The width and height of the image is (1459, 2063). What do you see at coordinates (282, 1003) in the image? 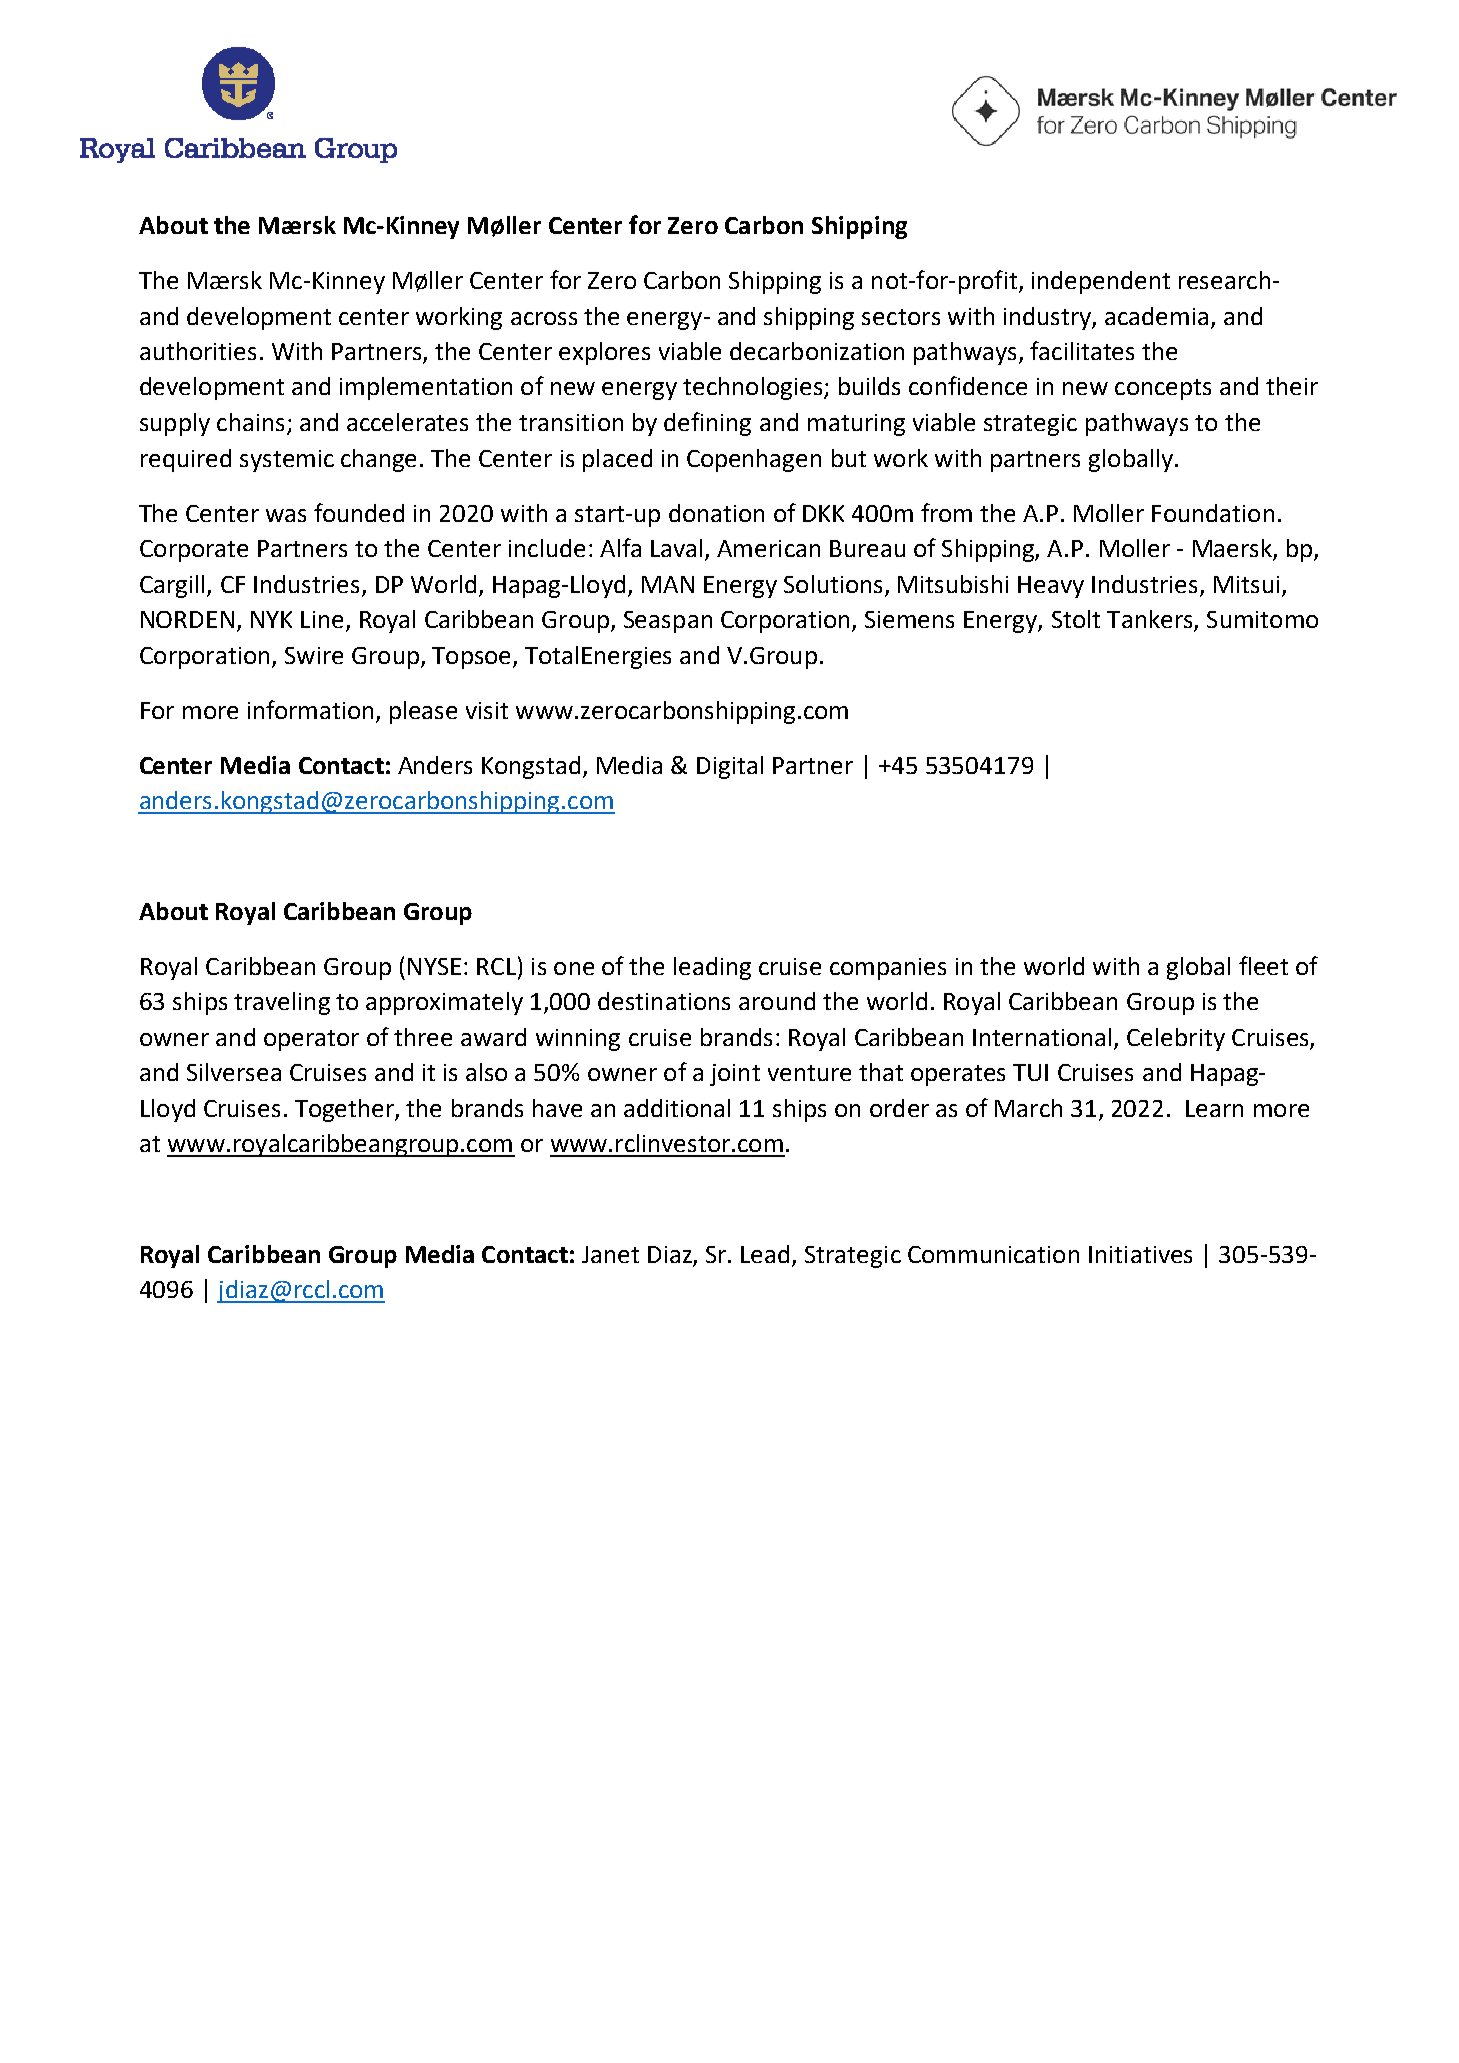
I see `traveling` at bounding box center [282, 1003].
